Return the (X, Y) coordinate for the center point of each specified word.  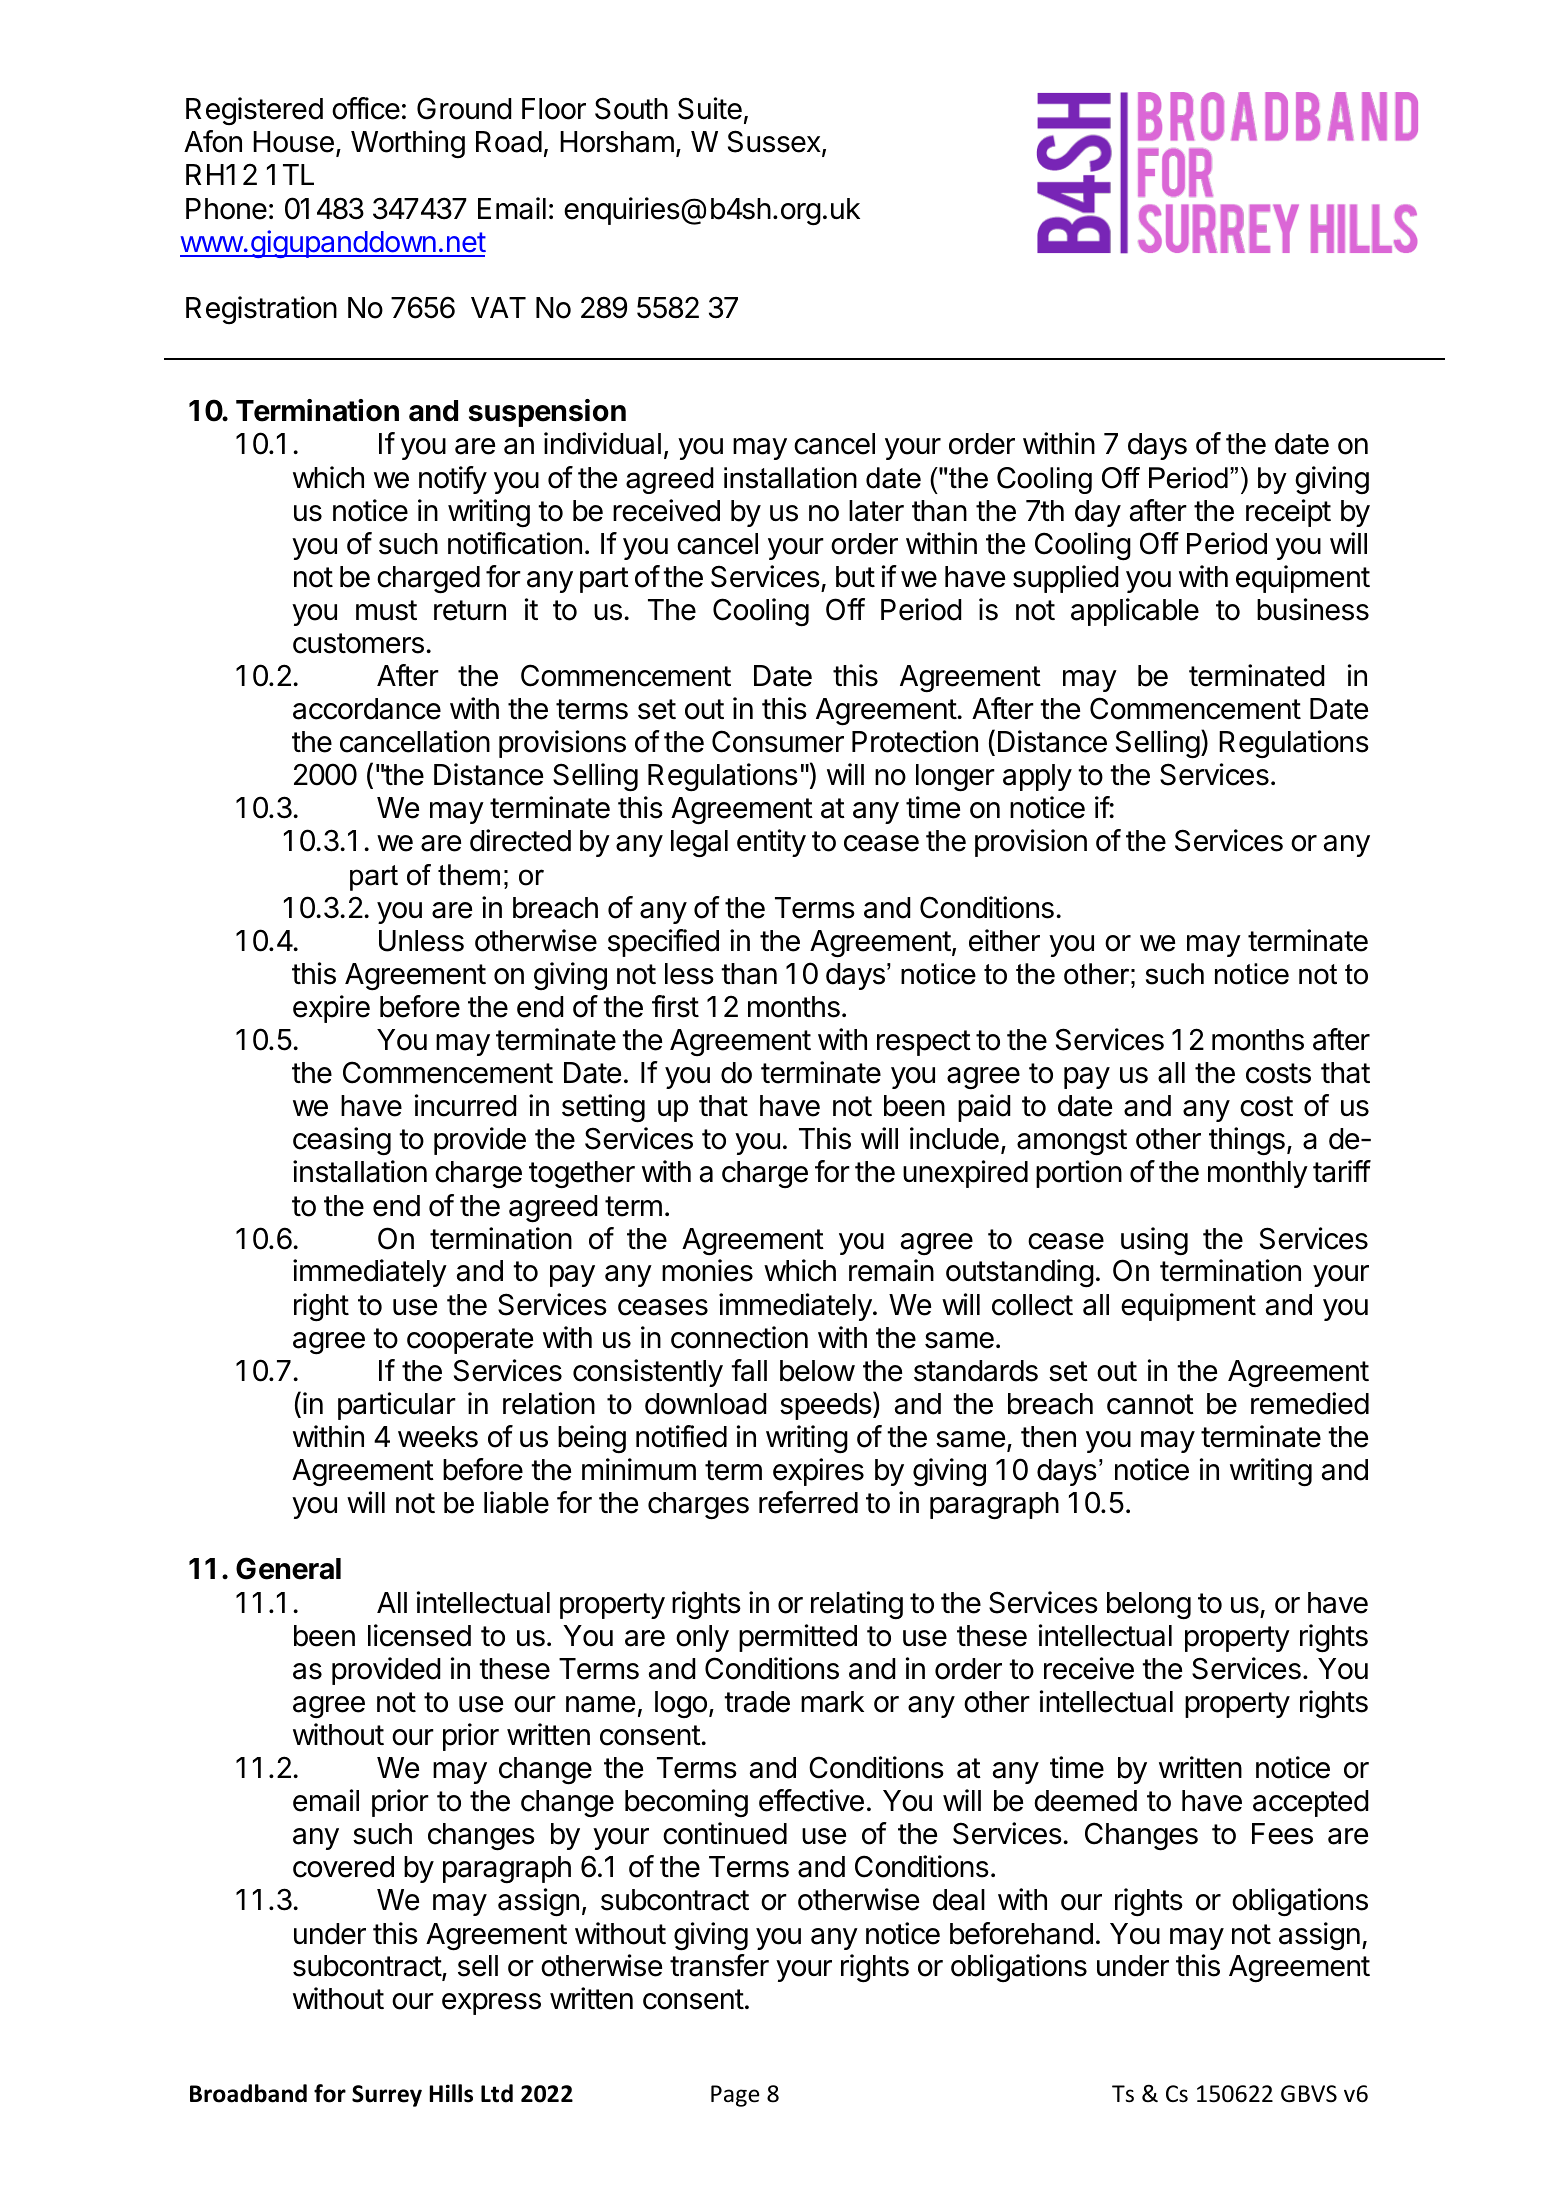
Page (735, 2096)
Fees (1282, 1834)
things (1247, 1141)
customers (358, 643)
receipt (1288, 513)
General (288, 1568)
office (366, 108)
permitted (798, 1638)
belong (1149, 1606)
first (675, 1006)
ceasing (342, 1141)
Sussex (775, 143)
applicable (1135, 612)
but (855, 577)
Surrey (387, 2096)
